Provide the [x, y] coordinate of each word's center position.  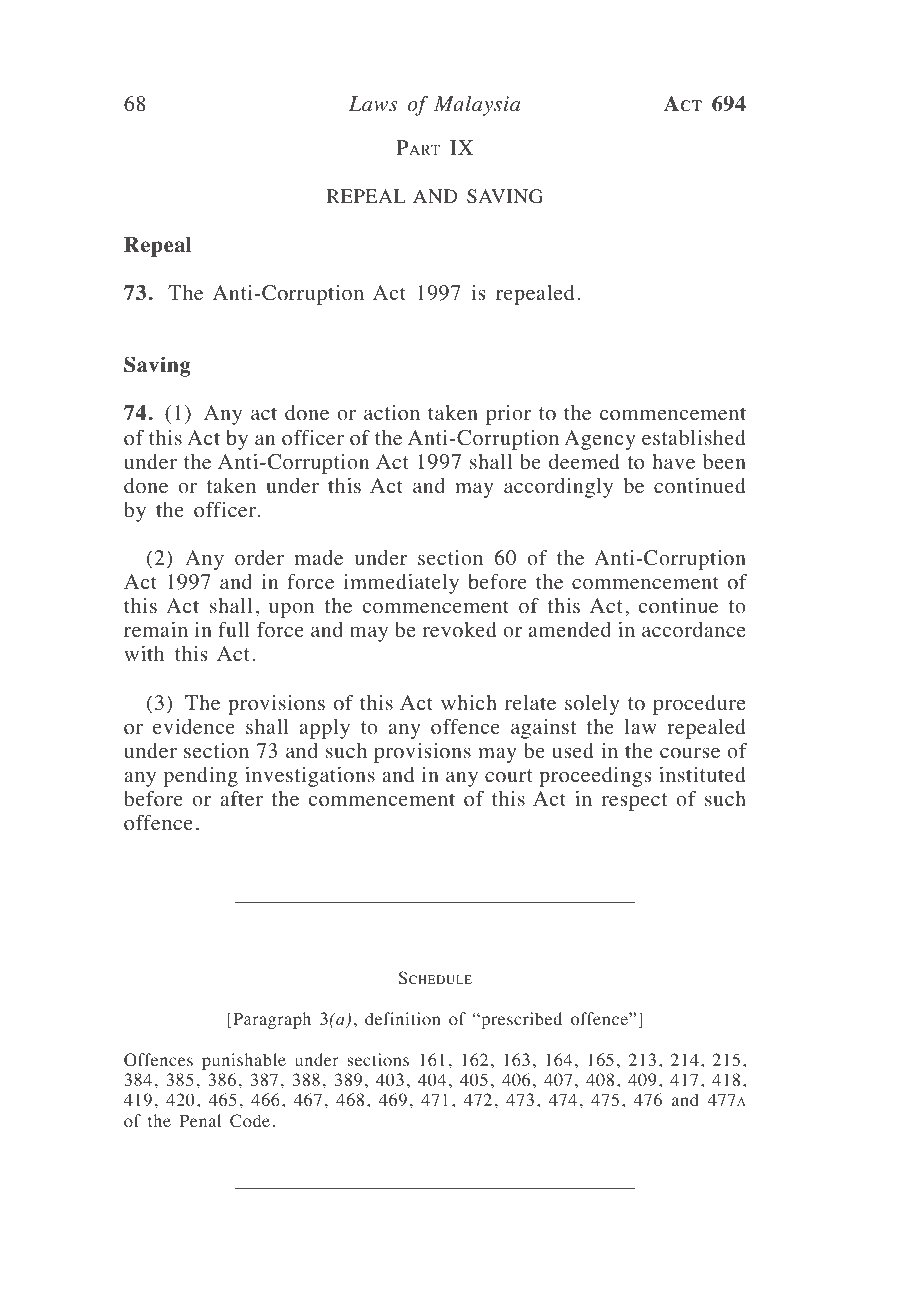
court [509, 776]
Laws [373, 104]
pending [200, 777]
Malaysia [477, 106]
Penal [200, 1120]
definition [403, 1019]
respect [634, 802]
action [392, 413]
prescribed [520, 1020]
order [259, 558]
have [673, 462]
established [694, 438]
